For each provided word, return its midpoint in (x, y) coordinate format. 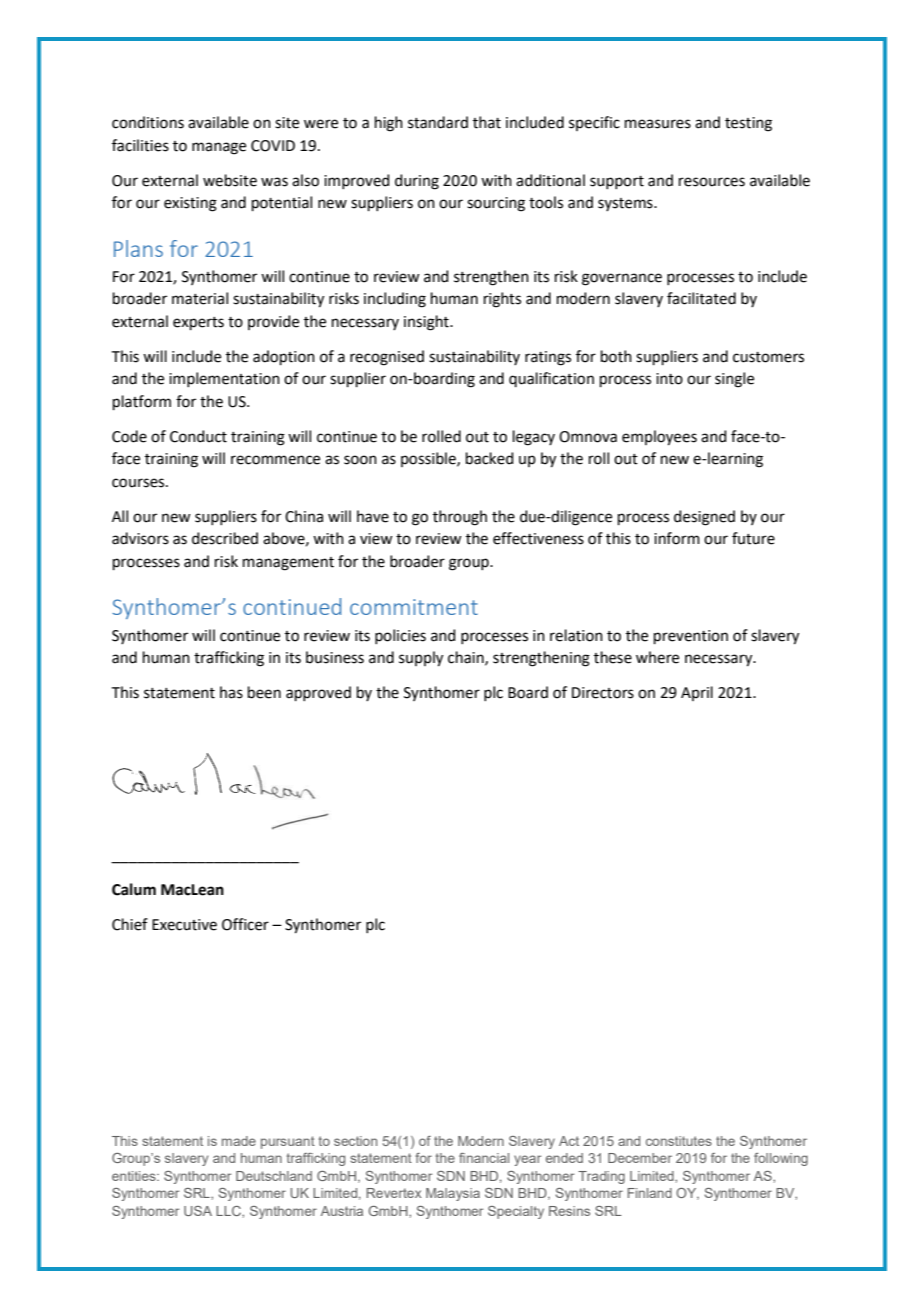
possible (429, 459)
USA (198, 1211)
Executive (184, 925)
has (231, 692)
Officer (245, 924)
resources (712, 182)
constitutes (679, 1141)
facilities (140, 145)
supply (421, 659)
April (697, 693)
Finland (650, 1193)
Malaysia (453, 1194)
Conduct (198, 436)
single (734, 380)
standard (438, 122)
